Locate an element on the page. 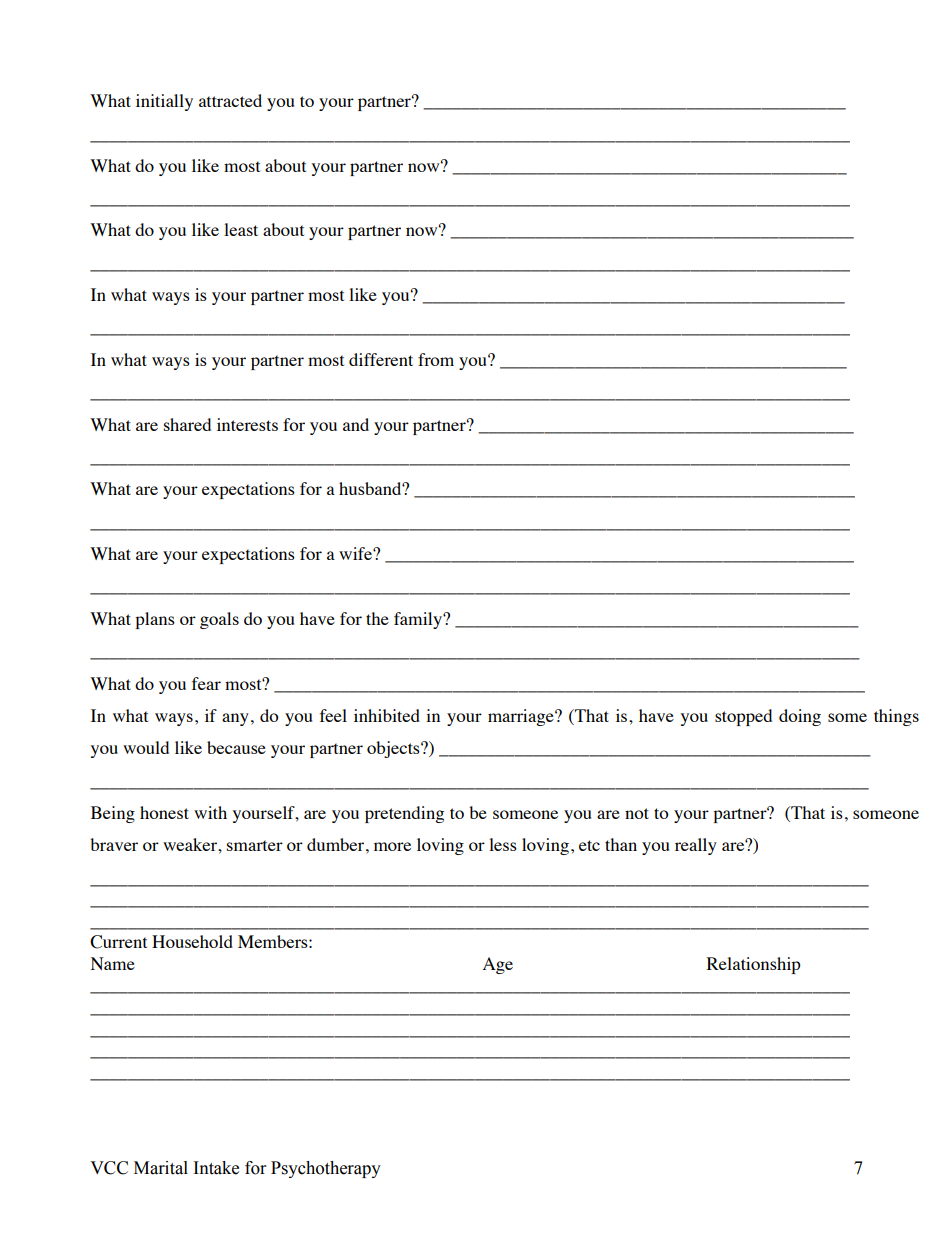 The width and height of the document is (952, 1233). different is located at coordinates (381, 359).
